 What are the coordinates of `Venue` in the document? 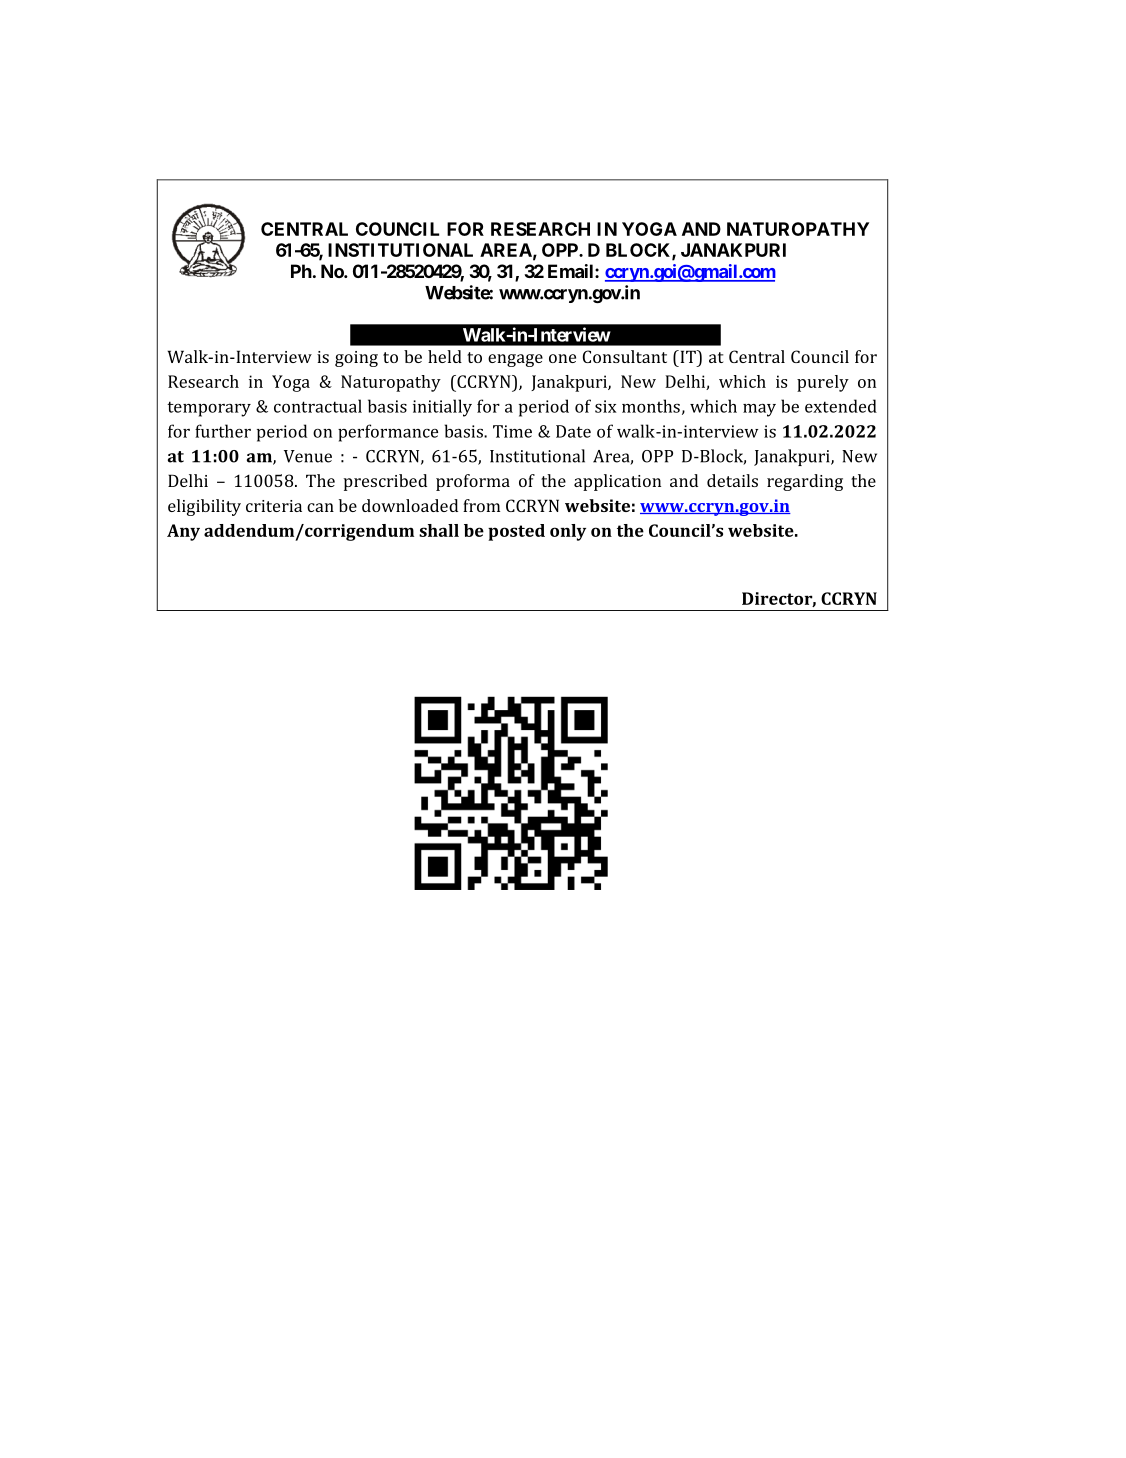 It's located at (308, 456).
